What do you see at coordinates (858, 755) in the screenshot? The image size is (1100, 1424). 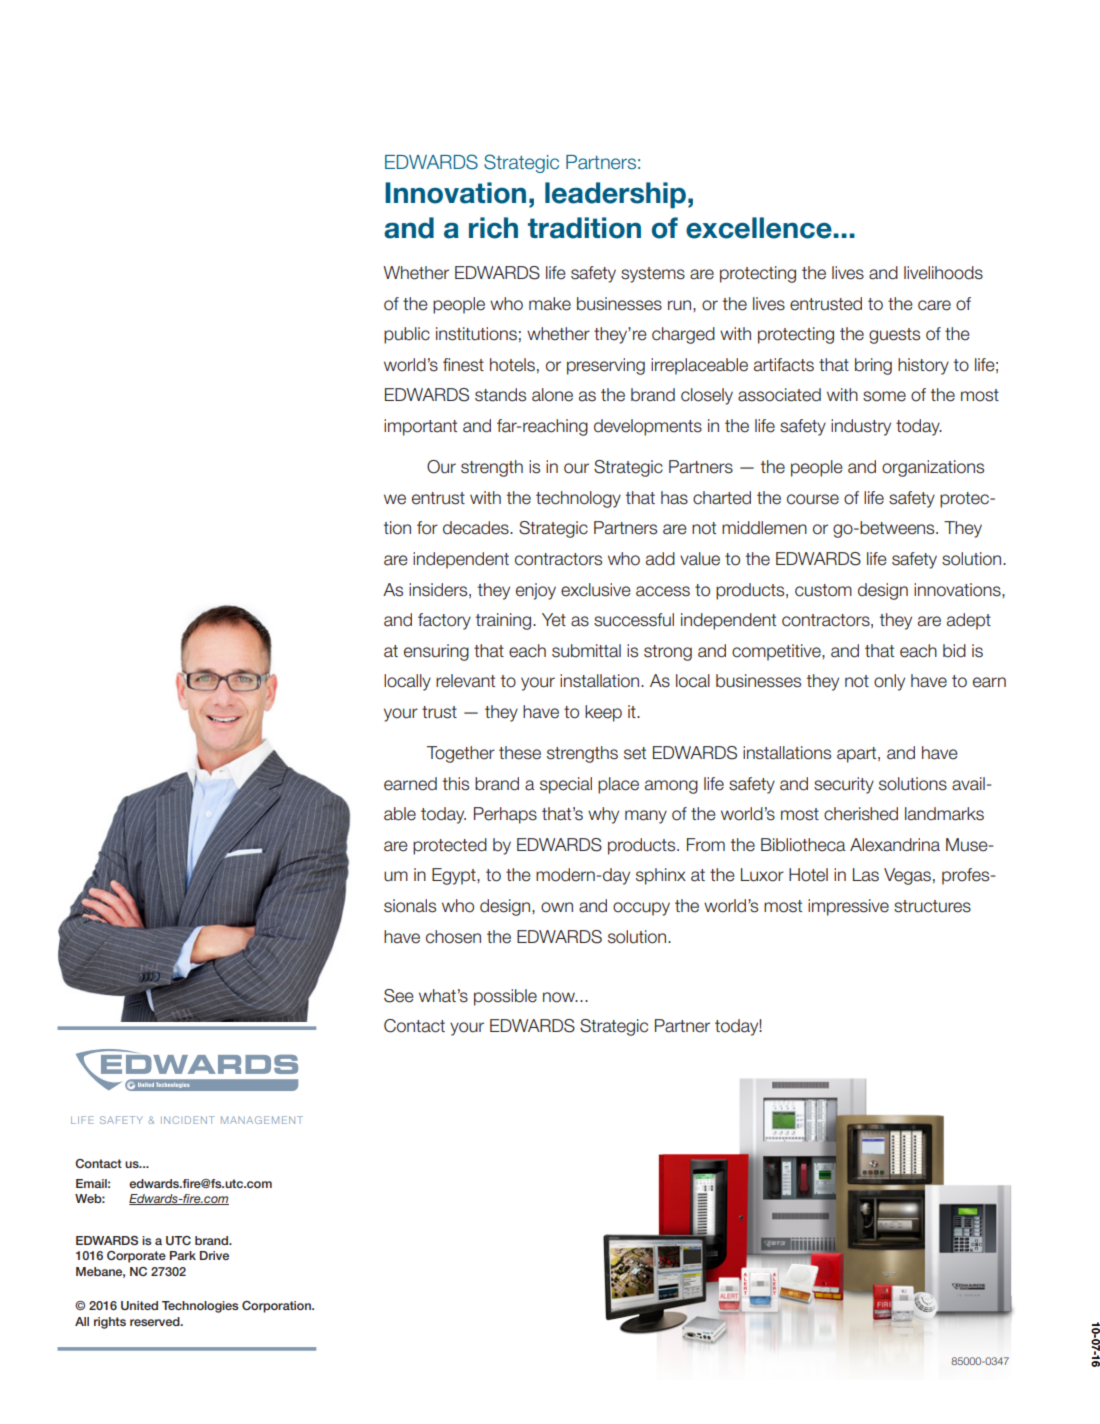 I see `apart` at bounding box center [858, 755].
